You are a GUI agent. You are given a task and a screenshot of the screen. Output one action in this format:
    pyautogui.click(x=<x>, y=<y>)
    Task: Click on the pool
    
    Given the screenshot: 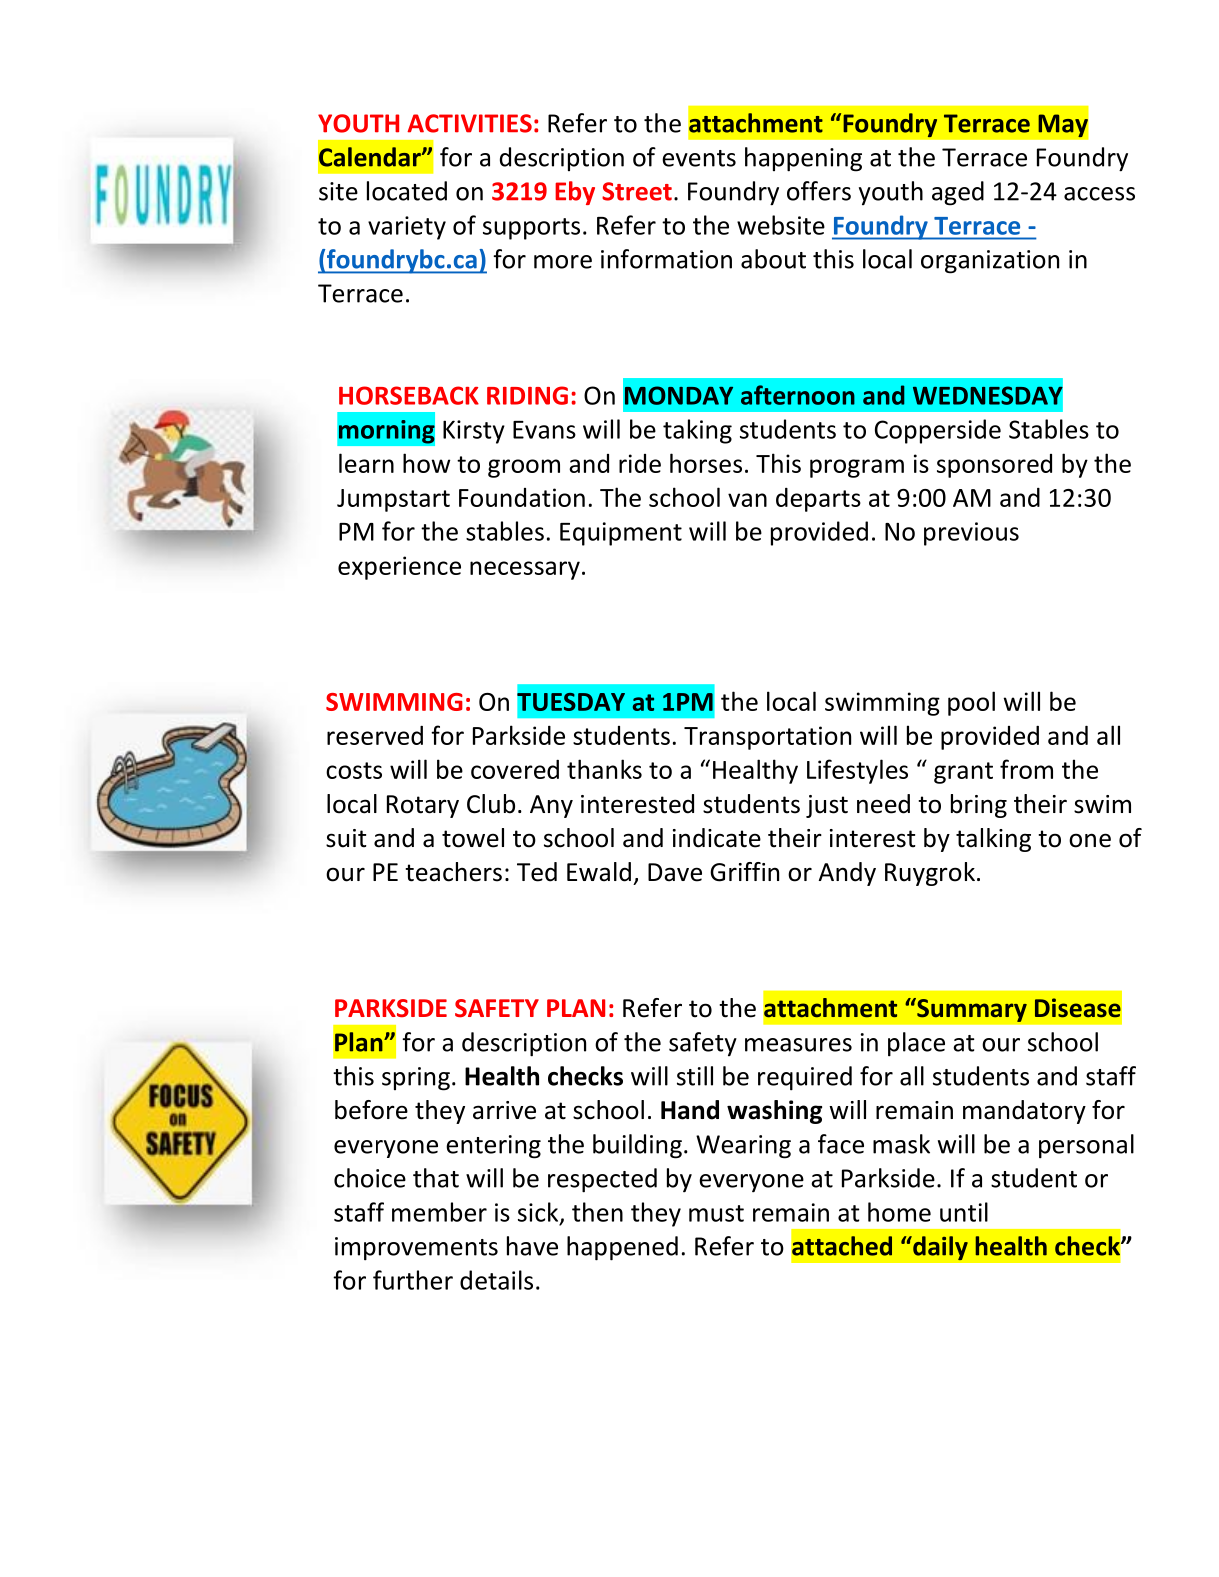 What is the action you would take?
    pyautogui.click(x=971, y=703)
